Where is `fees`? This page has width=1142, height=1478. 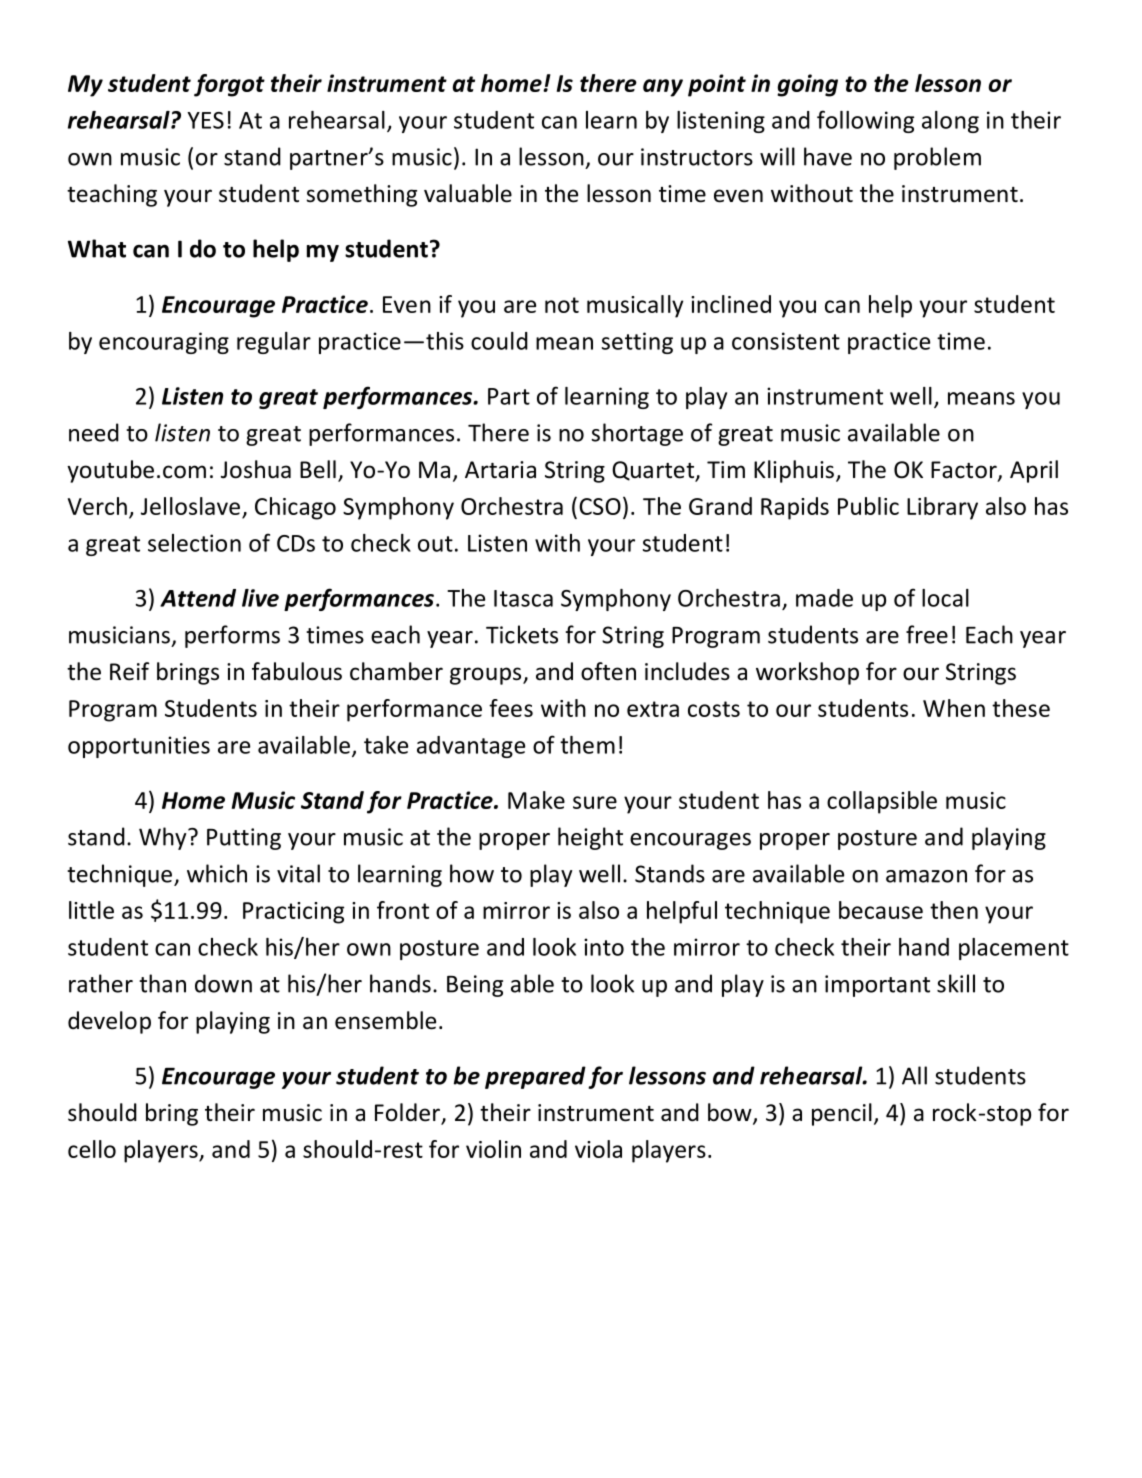 fees is located at coordinates (511, 708).
